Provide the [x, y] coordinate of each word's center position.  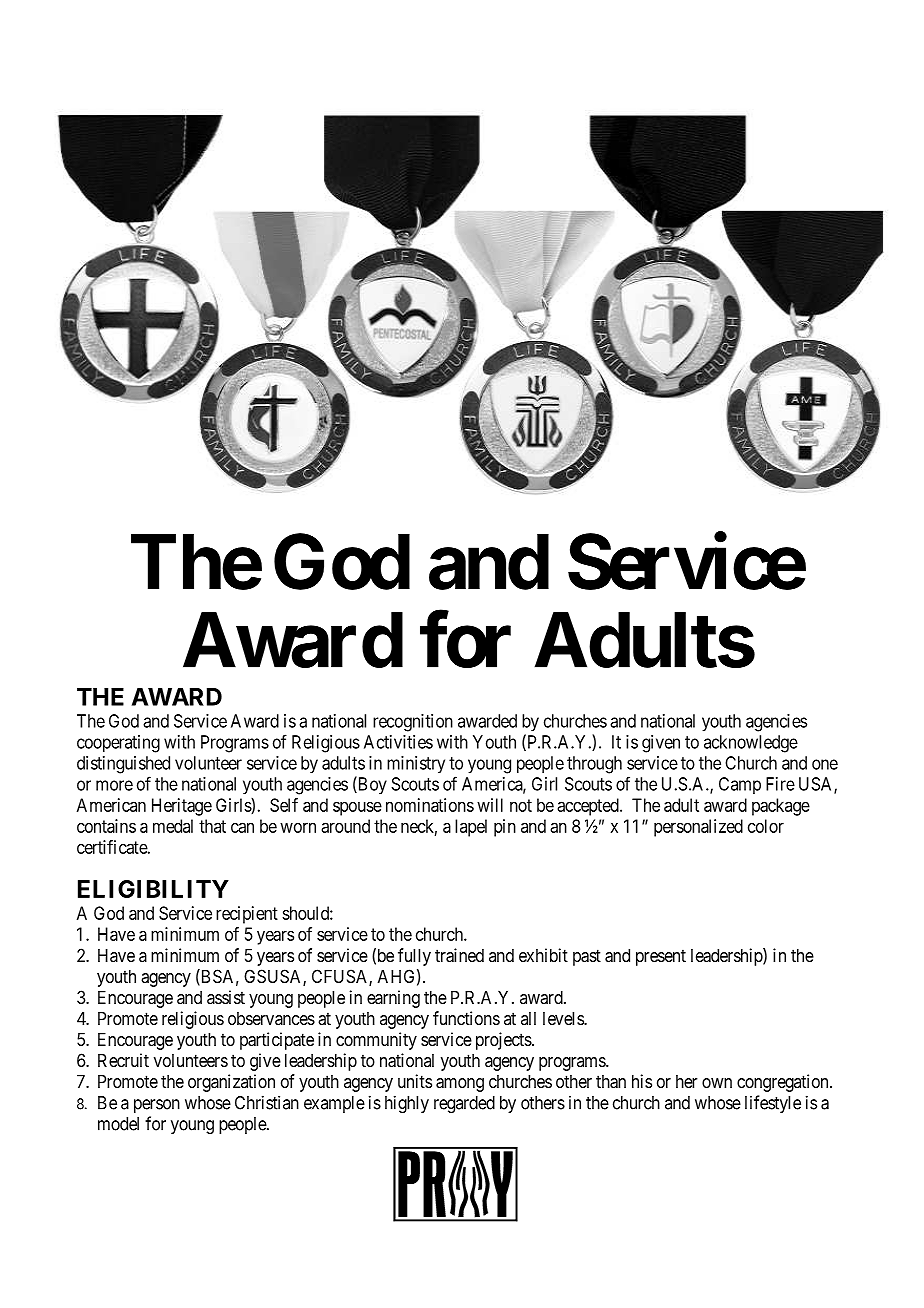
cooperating [118, 744]
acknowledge [751, 744]
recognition [413, 723]
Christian [267, 1102]
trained [459, 955]
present [661, 957]
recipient [247, 915]
